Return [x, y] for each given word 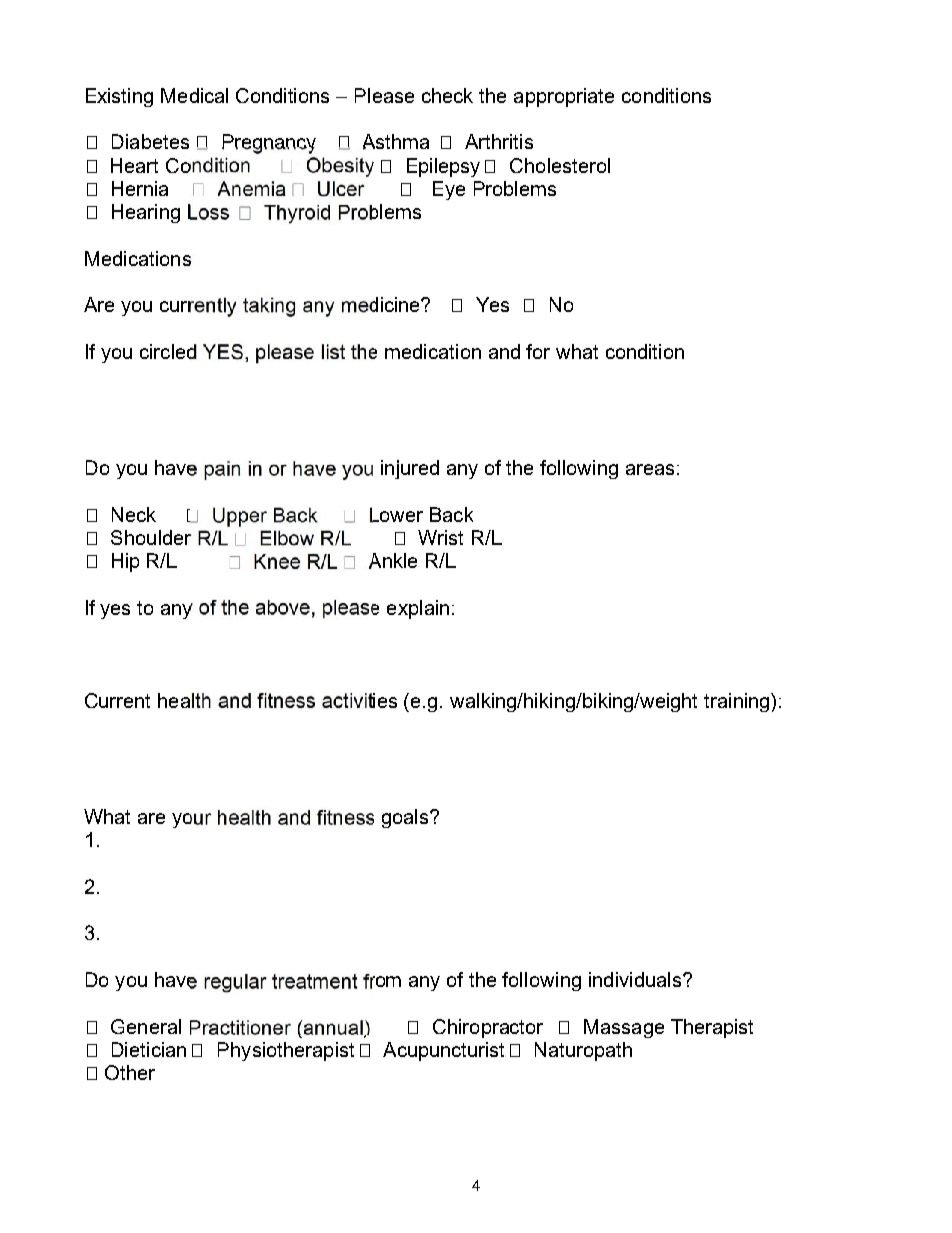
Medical [194, 95]
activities [359, 700]
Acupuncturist [444, 1051]
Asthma [396, 142]
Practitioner [240, 1027]
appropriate [564, 97]
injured [410, 469]
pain [222, 470]
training [738, 702]
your [192, 820]
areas [650, 469]
